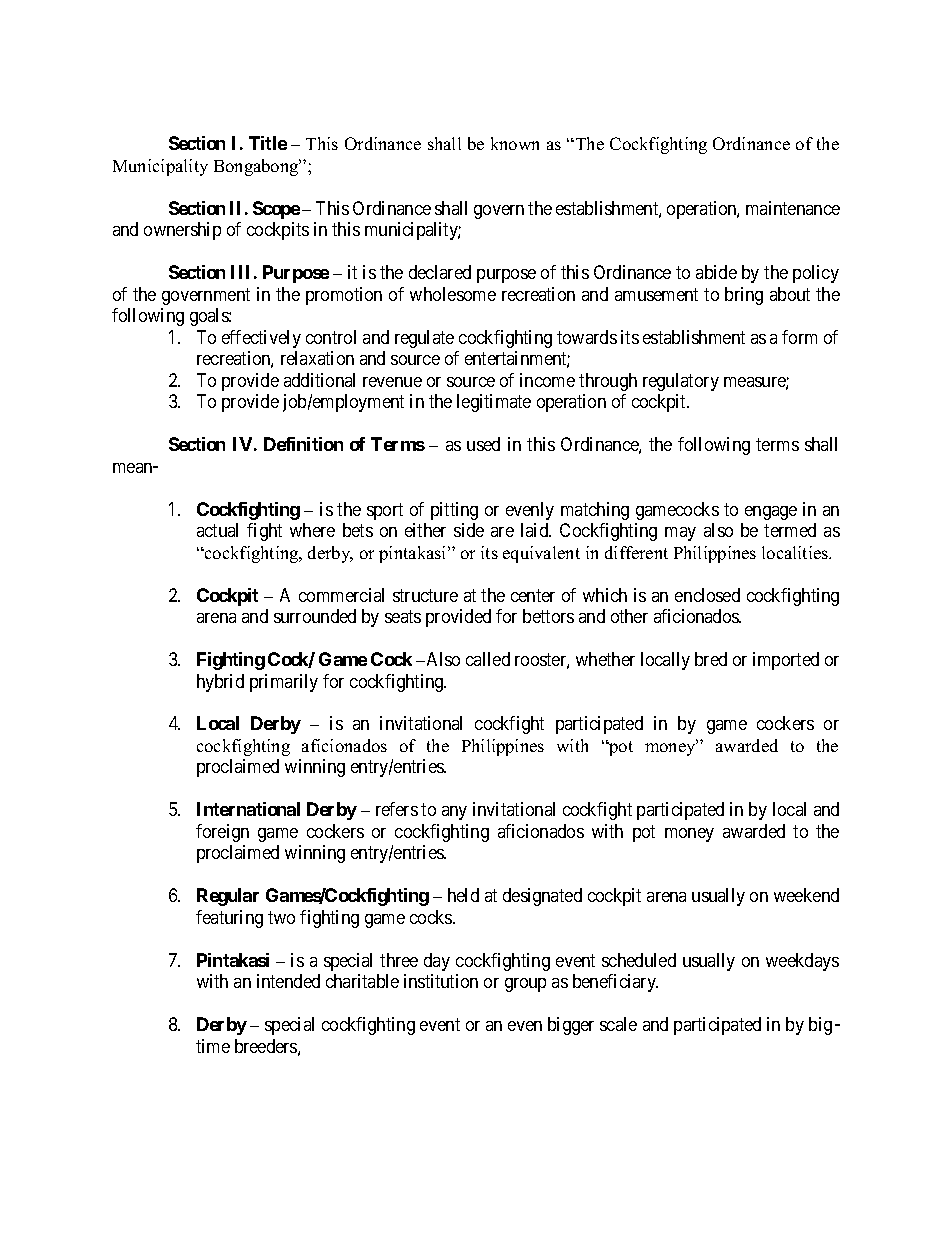  What do you see at coordinates (288, 981) in the screenshot?
I see `intended` at bounding box center [288, 981].
